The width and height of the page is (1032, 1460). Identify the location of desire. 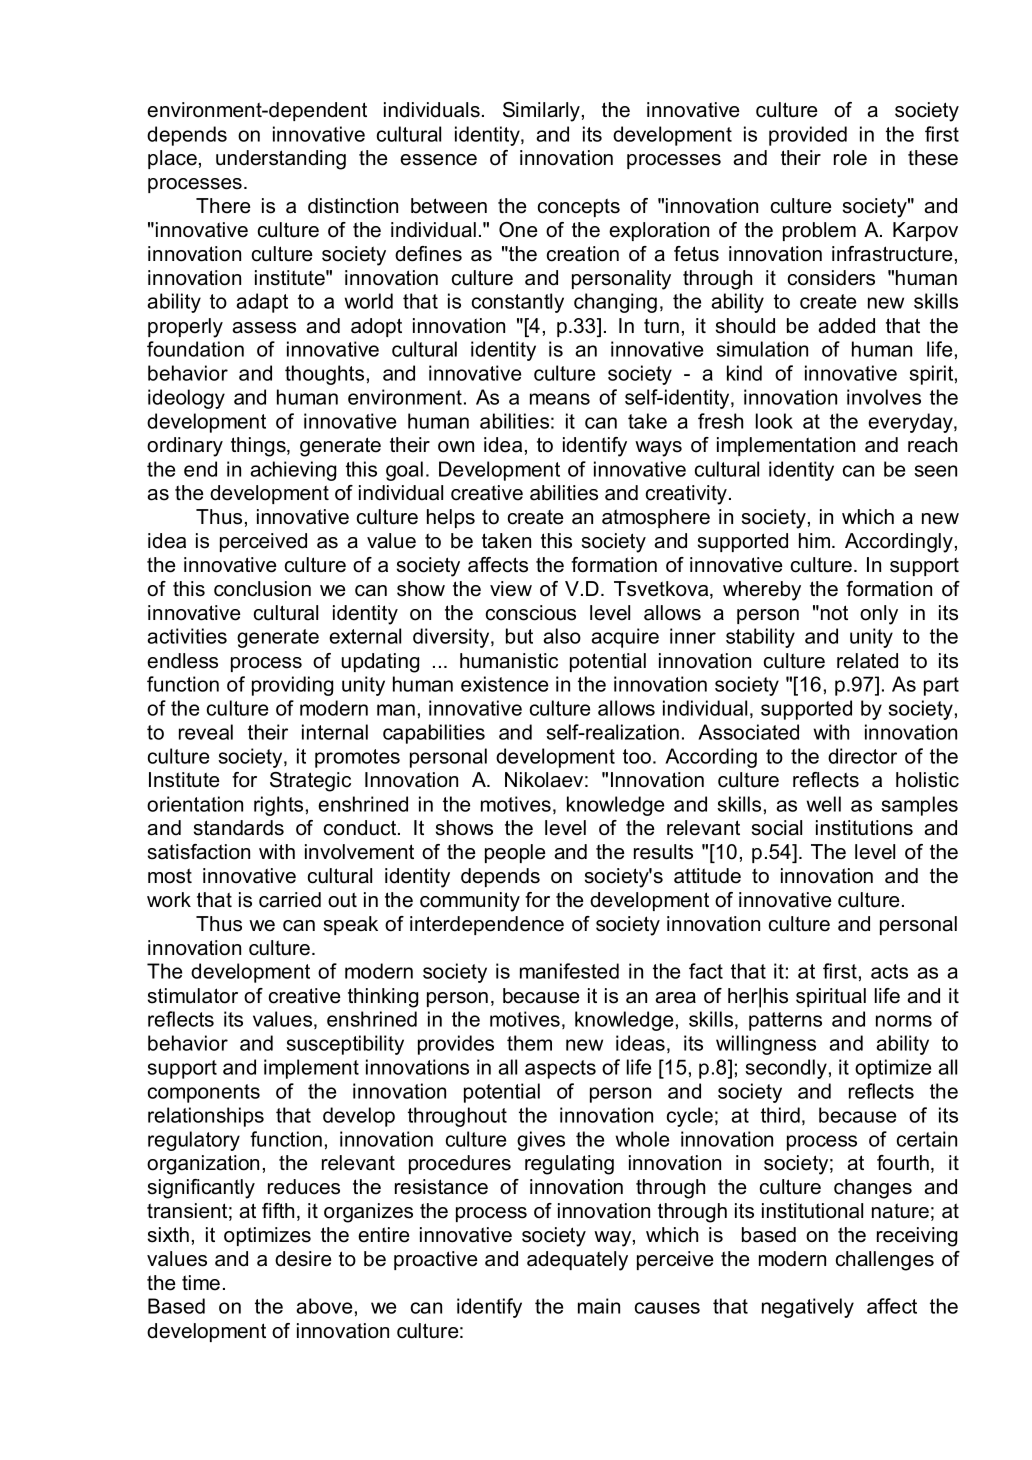
(303, 1259).
